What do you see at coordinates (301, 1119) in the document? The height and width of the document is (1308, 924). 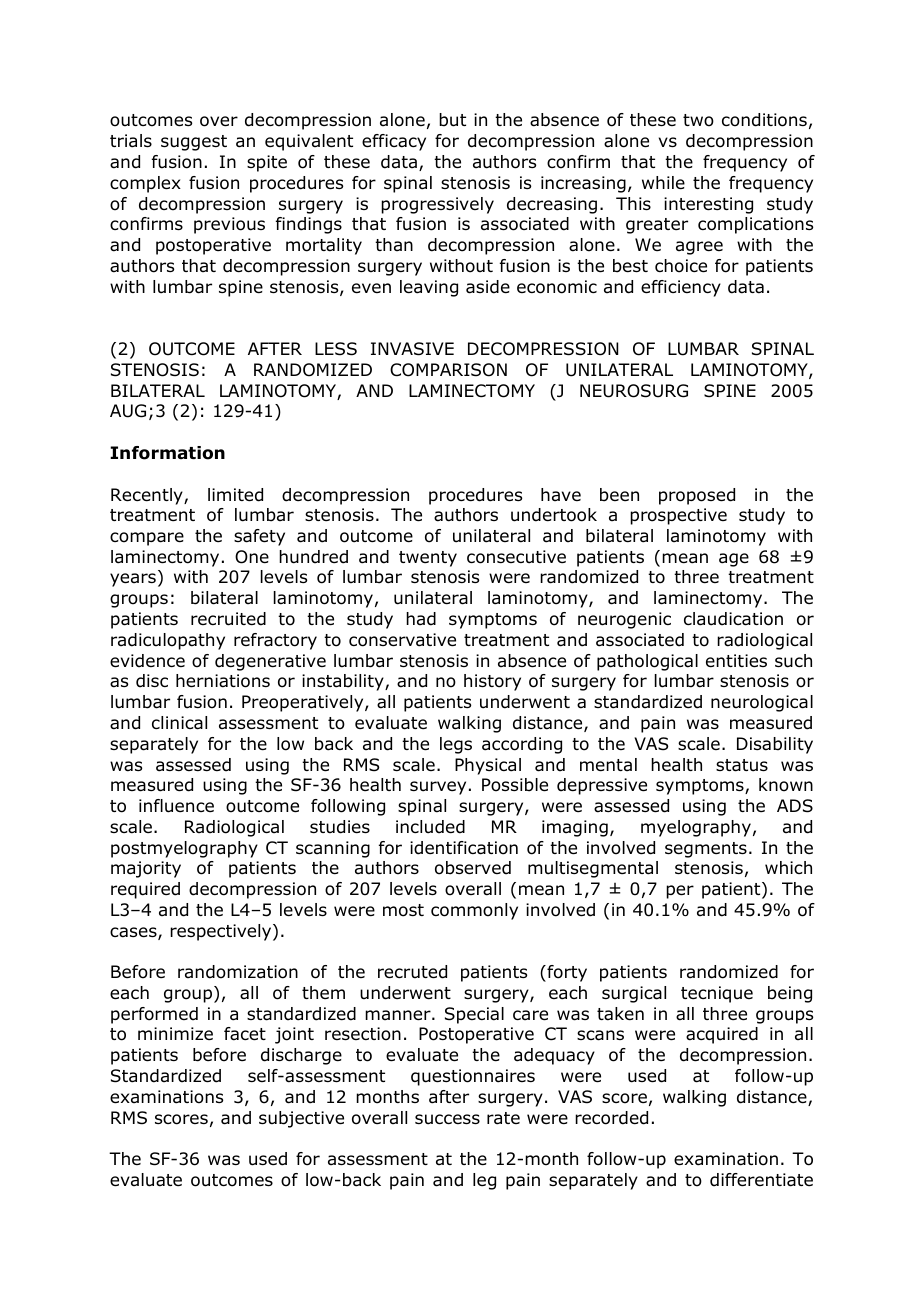 I see `subjective` at bounding box center [301, 1119].
